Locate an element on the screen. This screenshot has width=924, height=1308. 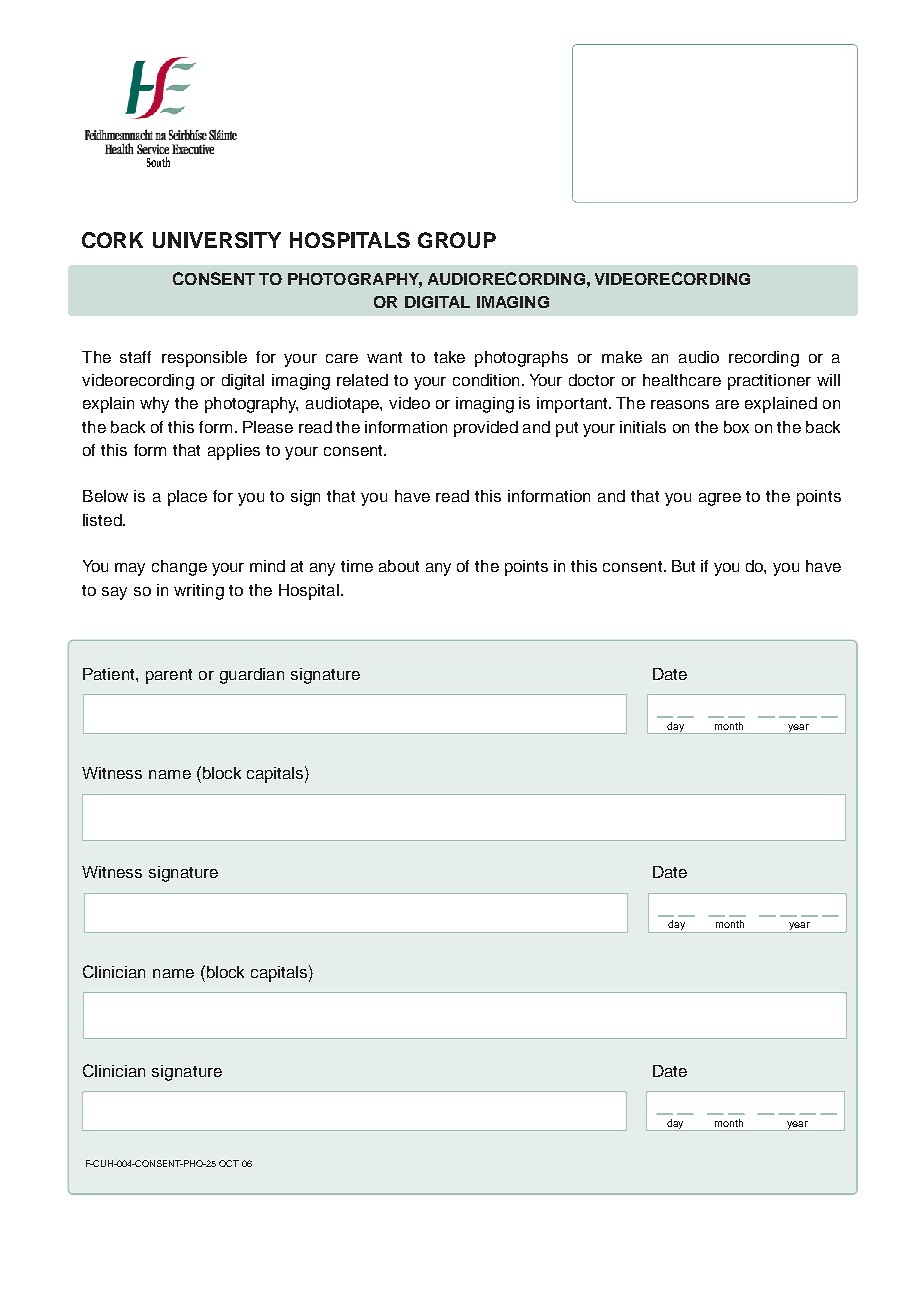
GROUP is located at coordinates (457, 240).
